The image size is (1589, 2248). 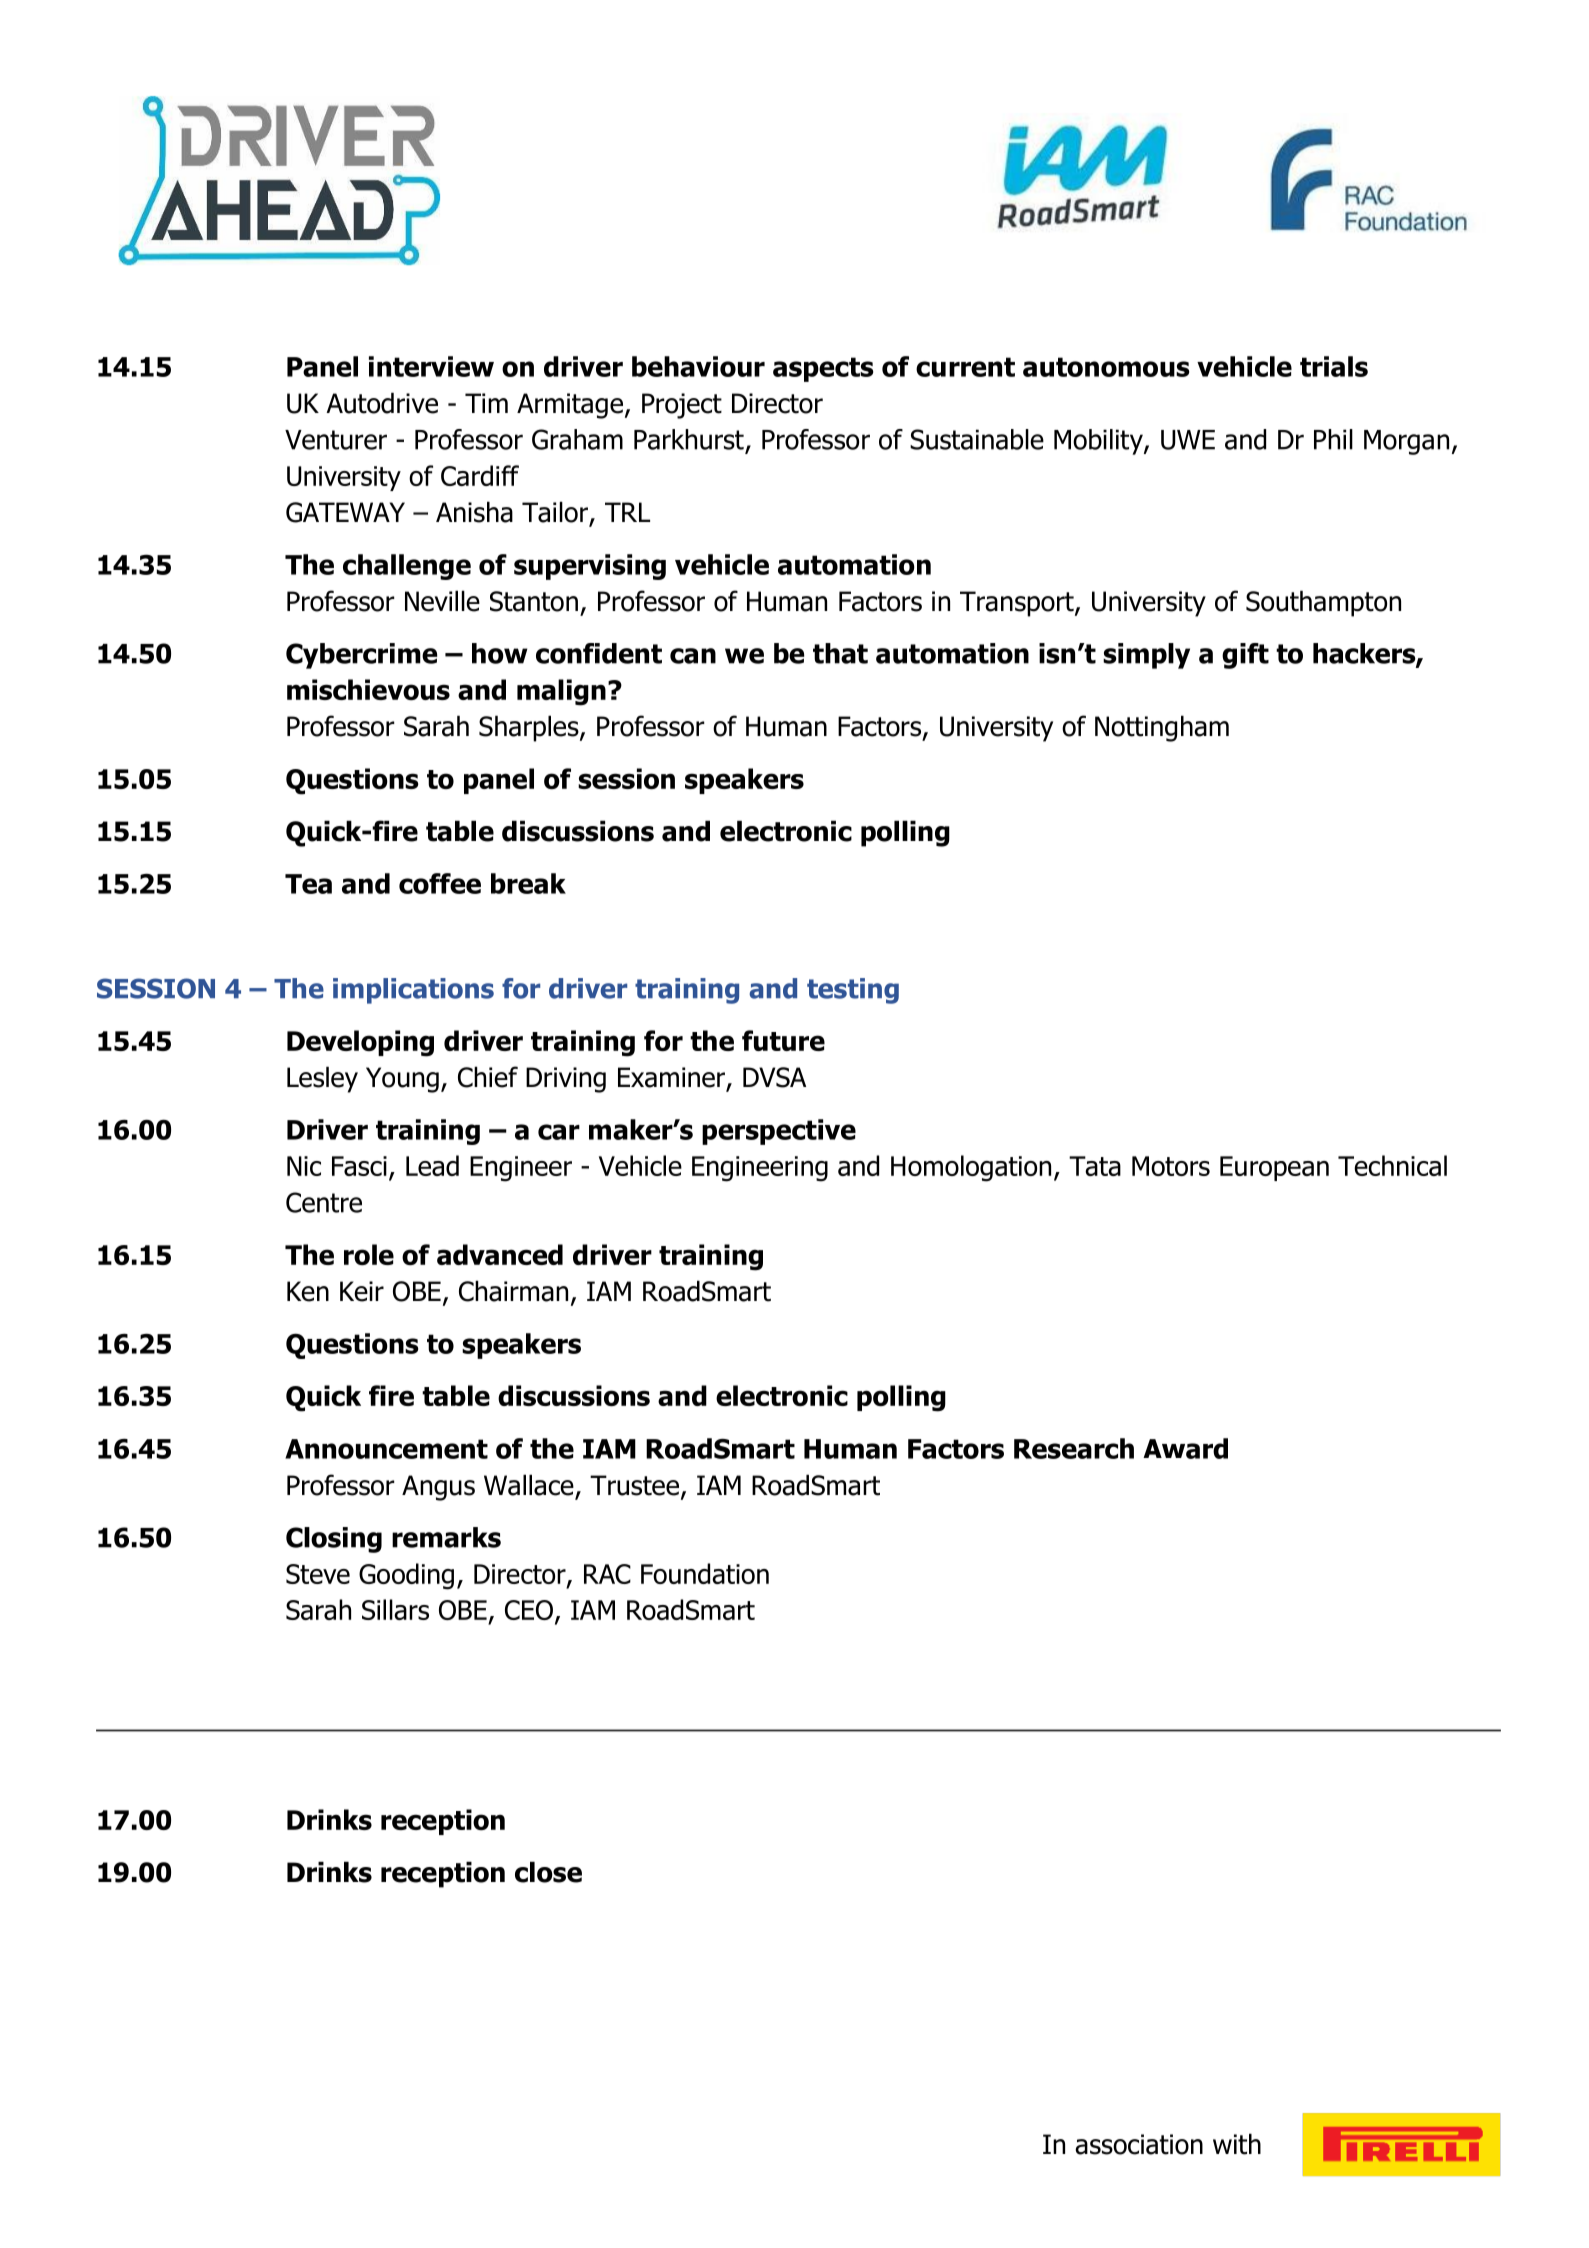 What do you see at coordinates (853, 991) in the screenshot?
I see `testing` at bounding box center [853, 991].
